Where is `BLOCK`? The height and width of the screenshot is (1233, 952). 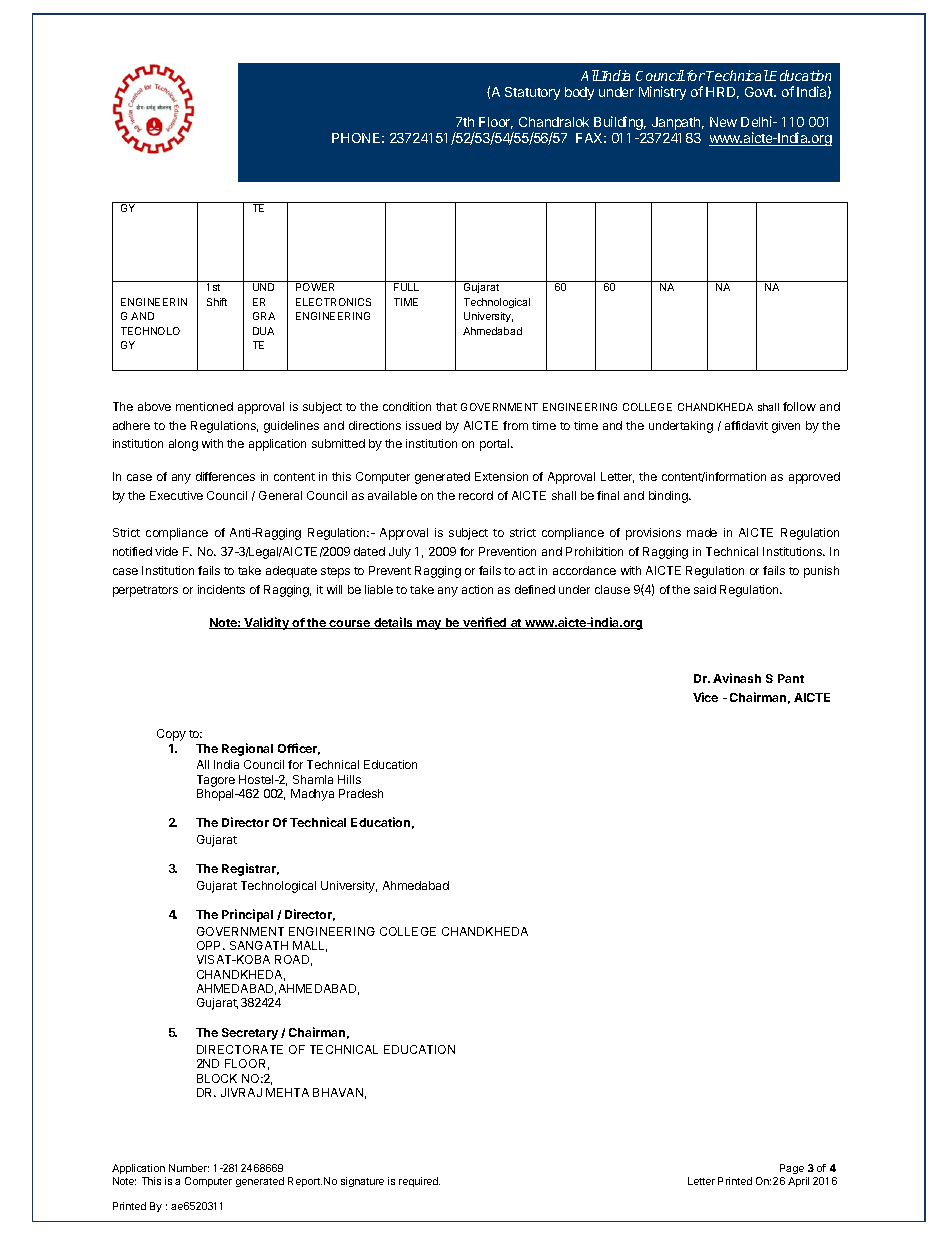 BLOCK is located at coordinates (217, 1078).
